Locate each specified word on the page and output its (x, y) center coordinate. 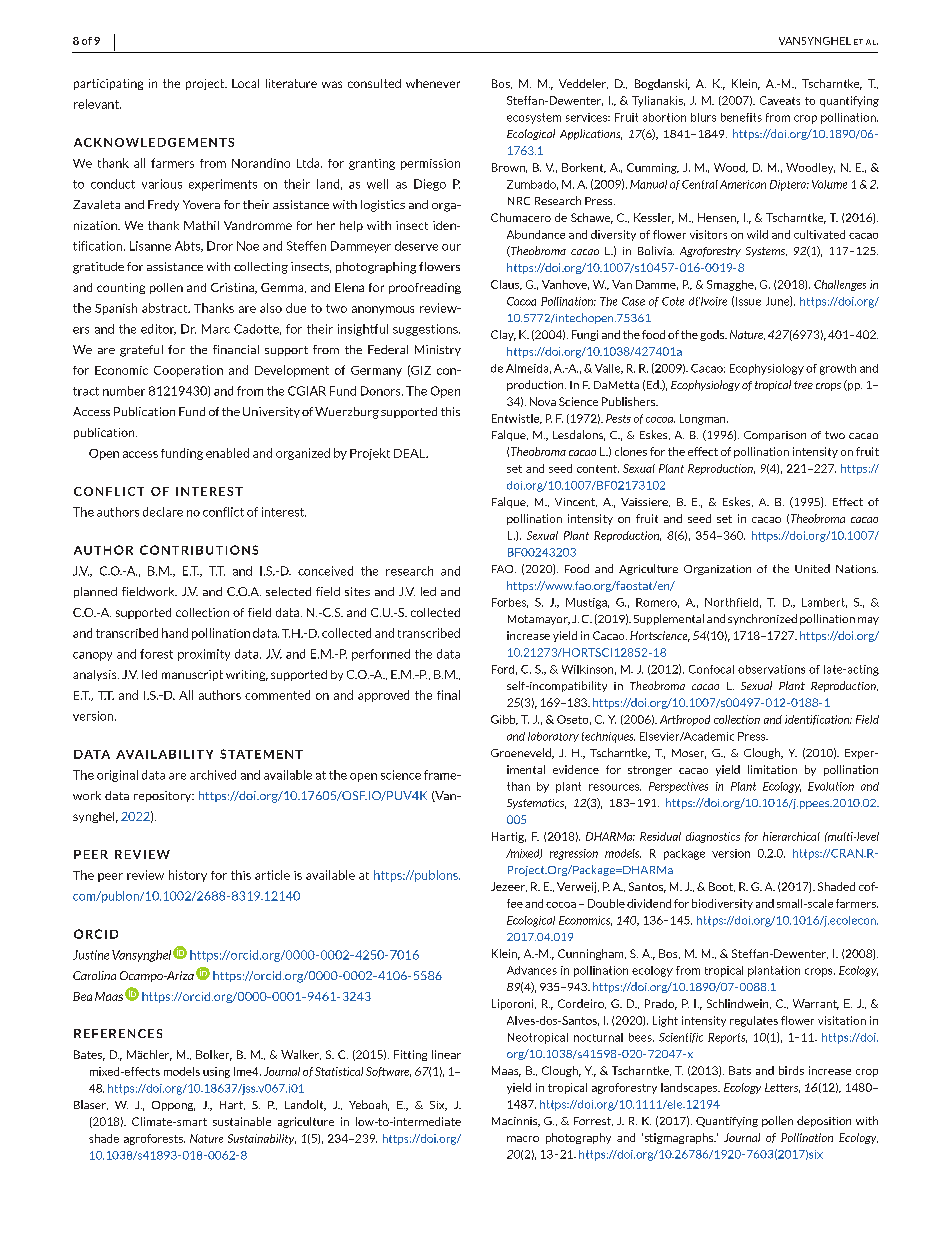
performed (381, 655)
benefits (741, 117)
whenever (433, 83)
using (216, 1072)
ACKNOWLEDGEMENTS (154, 142)
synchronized (762, 619)
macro (523, 1139)
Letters (782, 1088)
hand (175, 633)
